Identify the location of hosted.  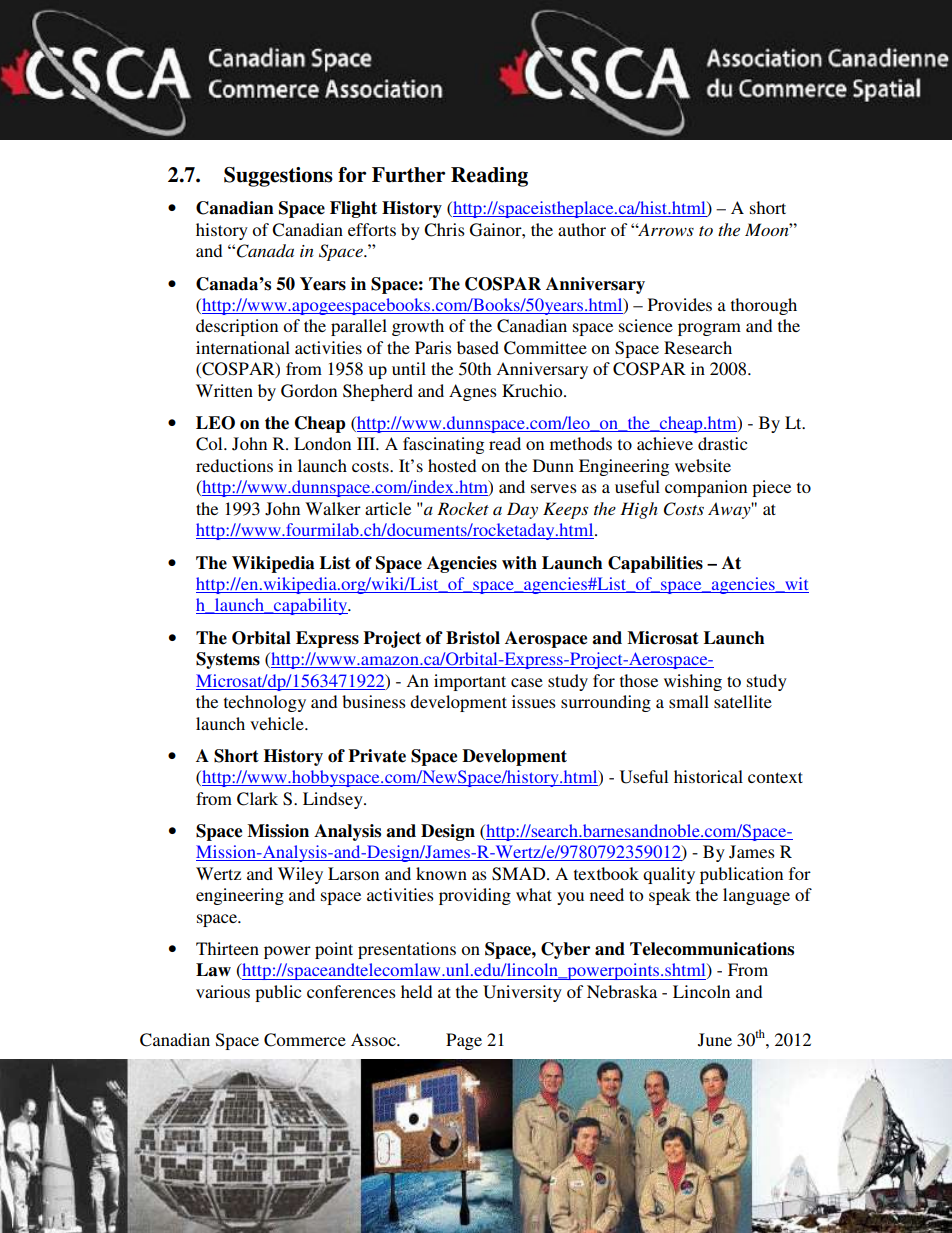
(452, 465).
